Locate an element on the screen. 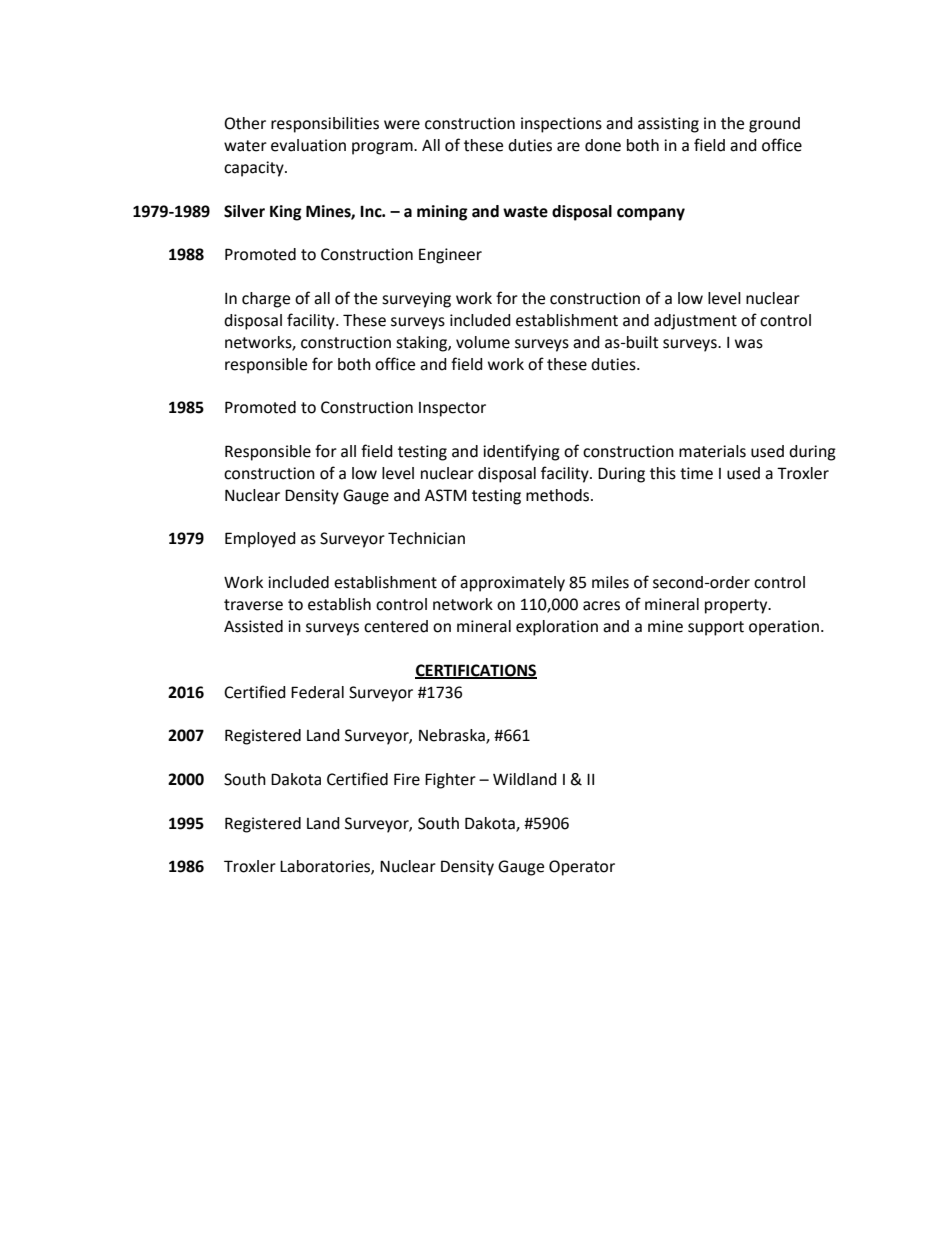  approximately is located at coordinates (512, 584).
